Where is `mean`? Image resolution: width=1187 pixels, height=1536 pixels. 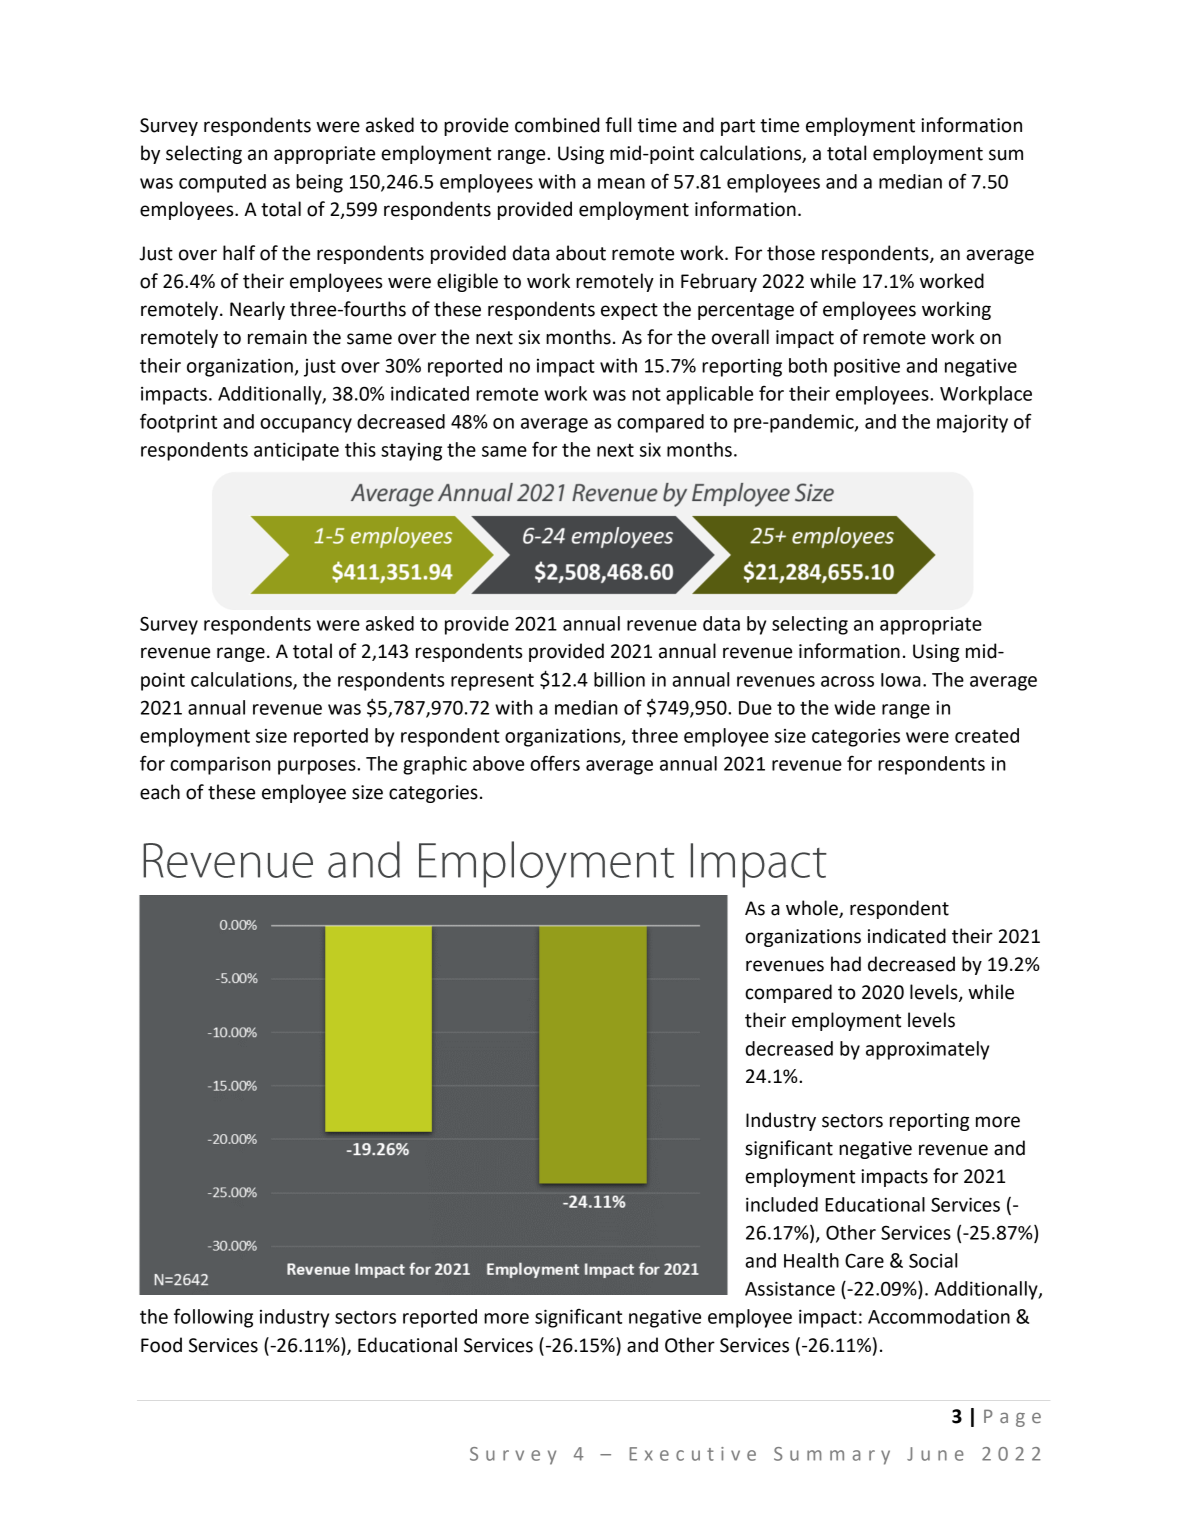 mean is located at coordinates (621, 183).
